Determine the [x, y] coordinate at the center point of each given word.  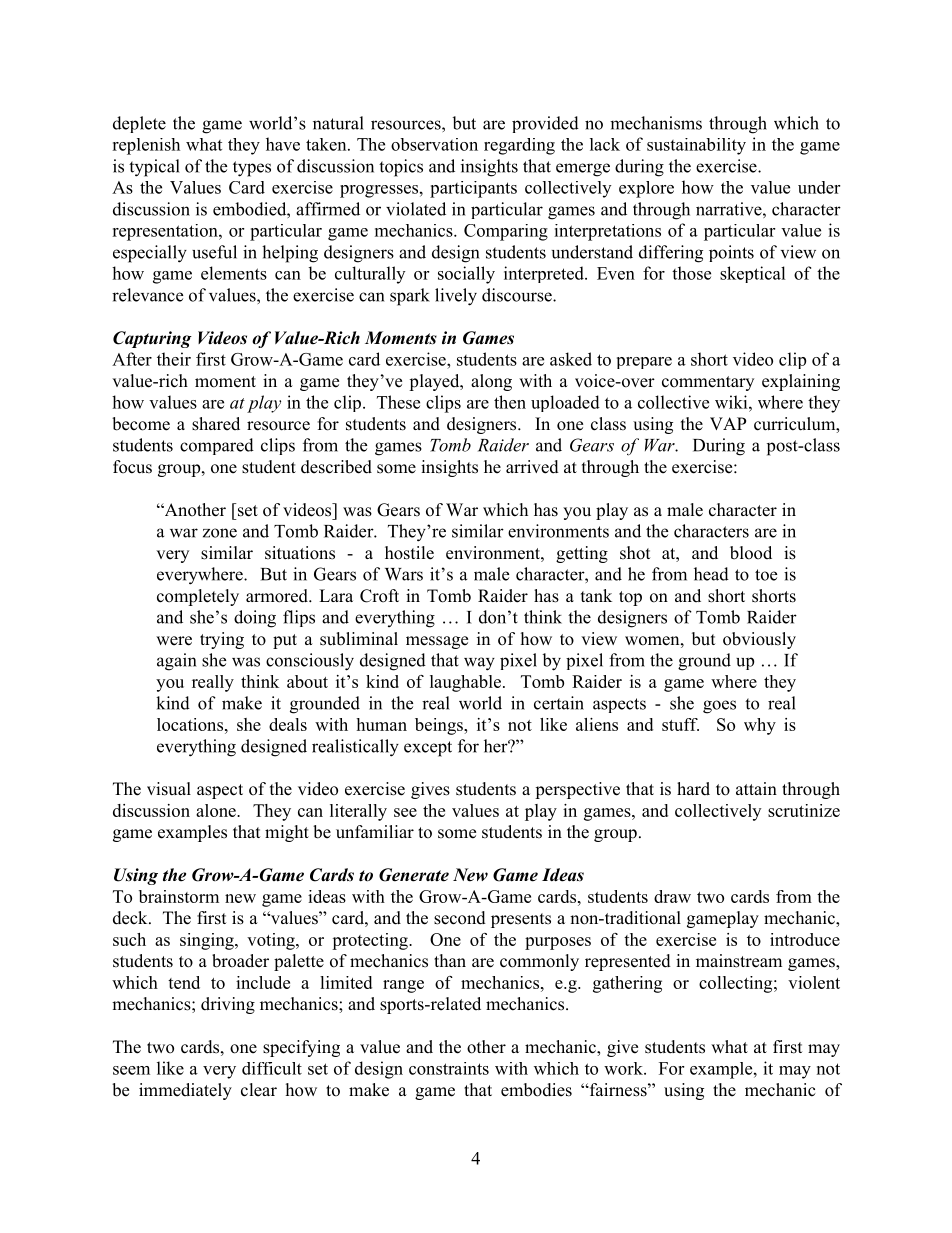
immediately [185, 1091]
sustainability [696, 146]
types [252, 169]
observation [434, 144]
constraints [449, 1068]
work [624, 1068]
